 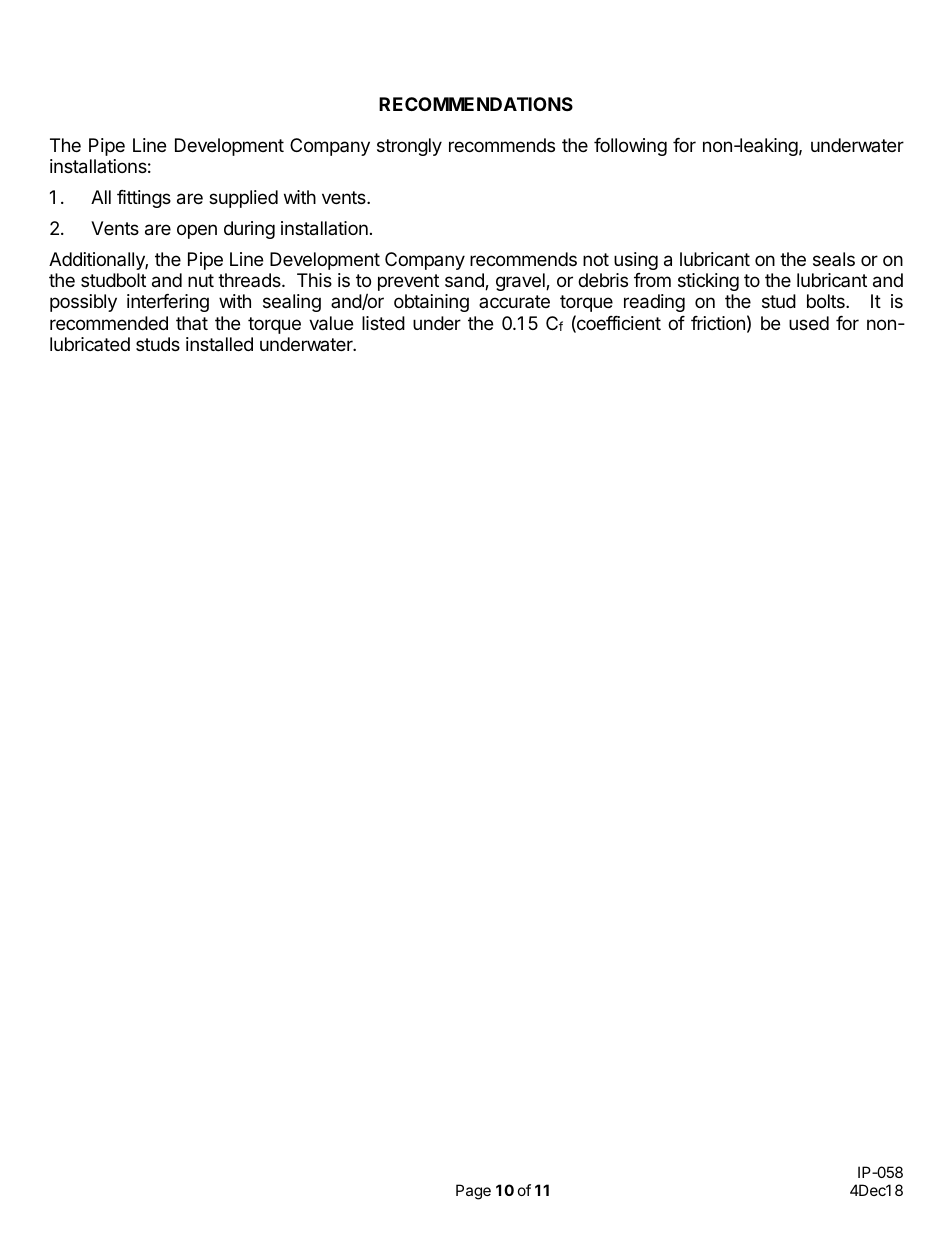 What do you see at coordinates (473, 1192) in the document?
I see `Page` at bounding box center [473, 1192].
